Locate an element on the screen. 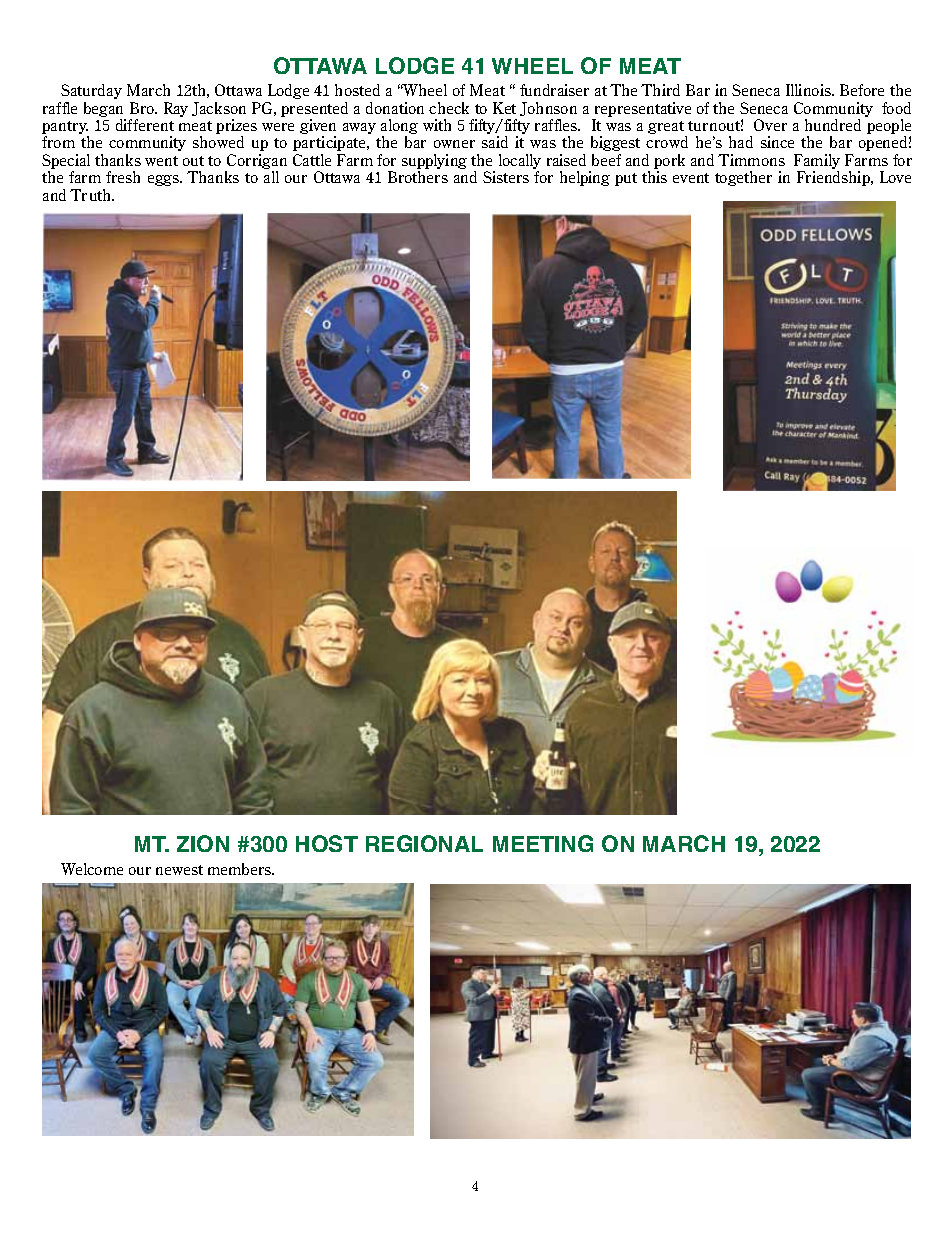 The width and height of the screenshot is (952, 1237). Over is located at coordinates (770, 125).
